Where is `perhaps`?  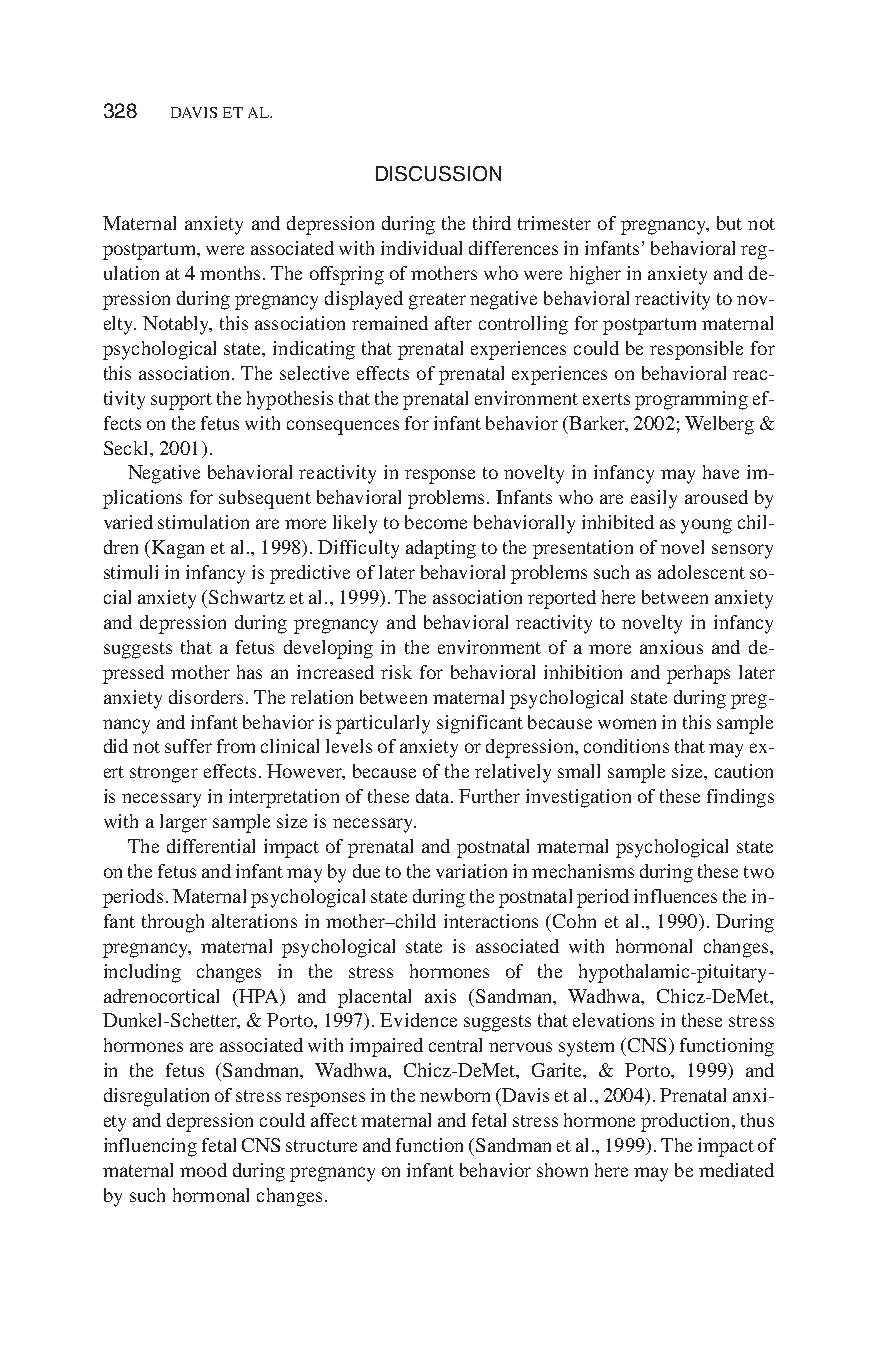
perhaps is located at coordinates (698, 674).
